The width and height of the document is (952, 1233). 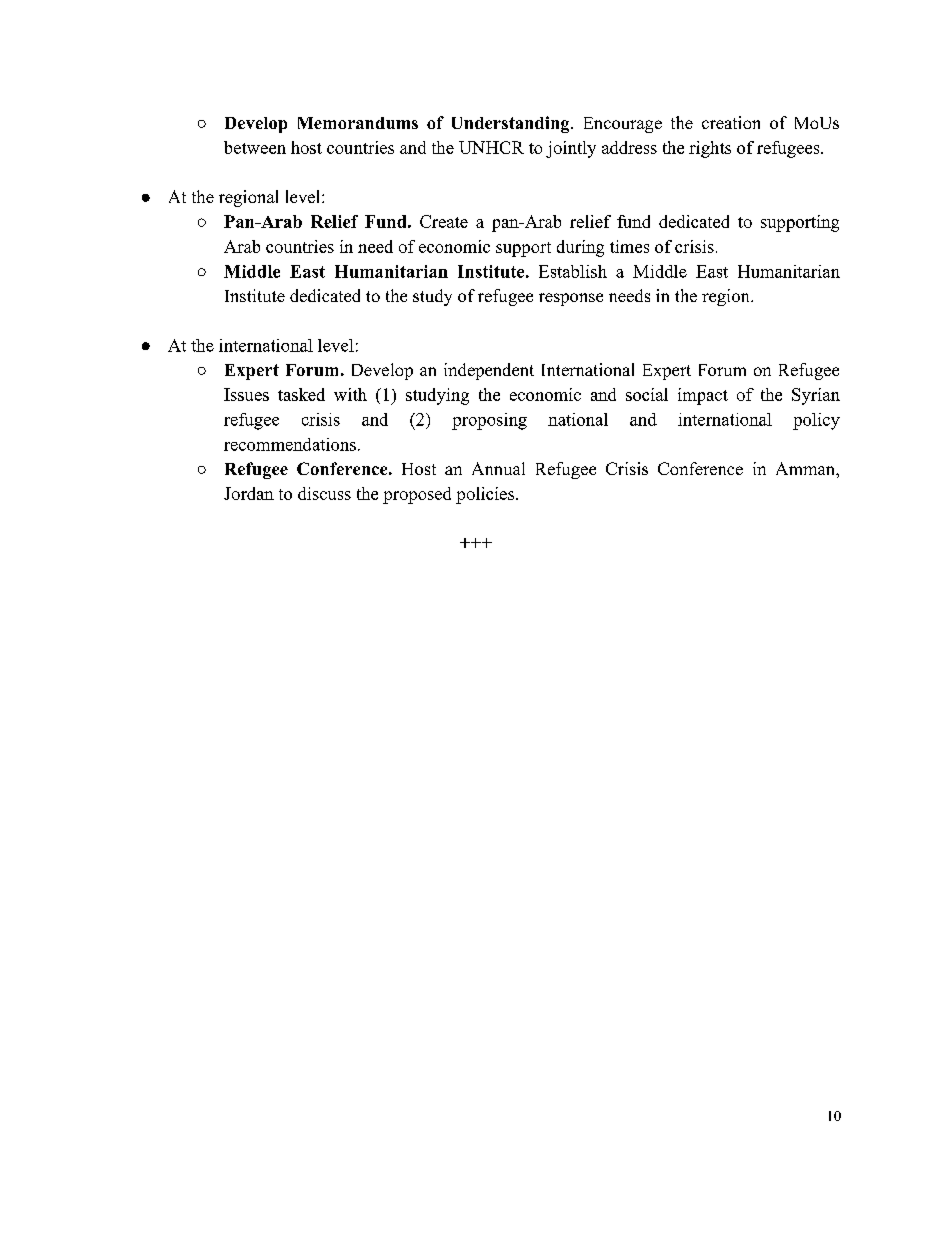 What do you see at coordinates (573, 271) in the document?
I see `Establish` at bounding box center [573, 271].
